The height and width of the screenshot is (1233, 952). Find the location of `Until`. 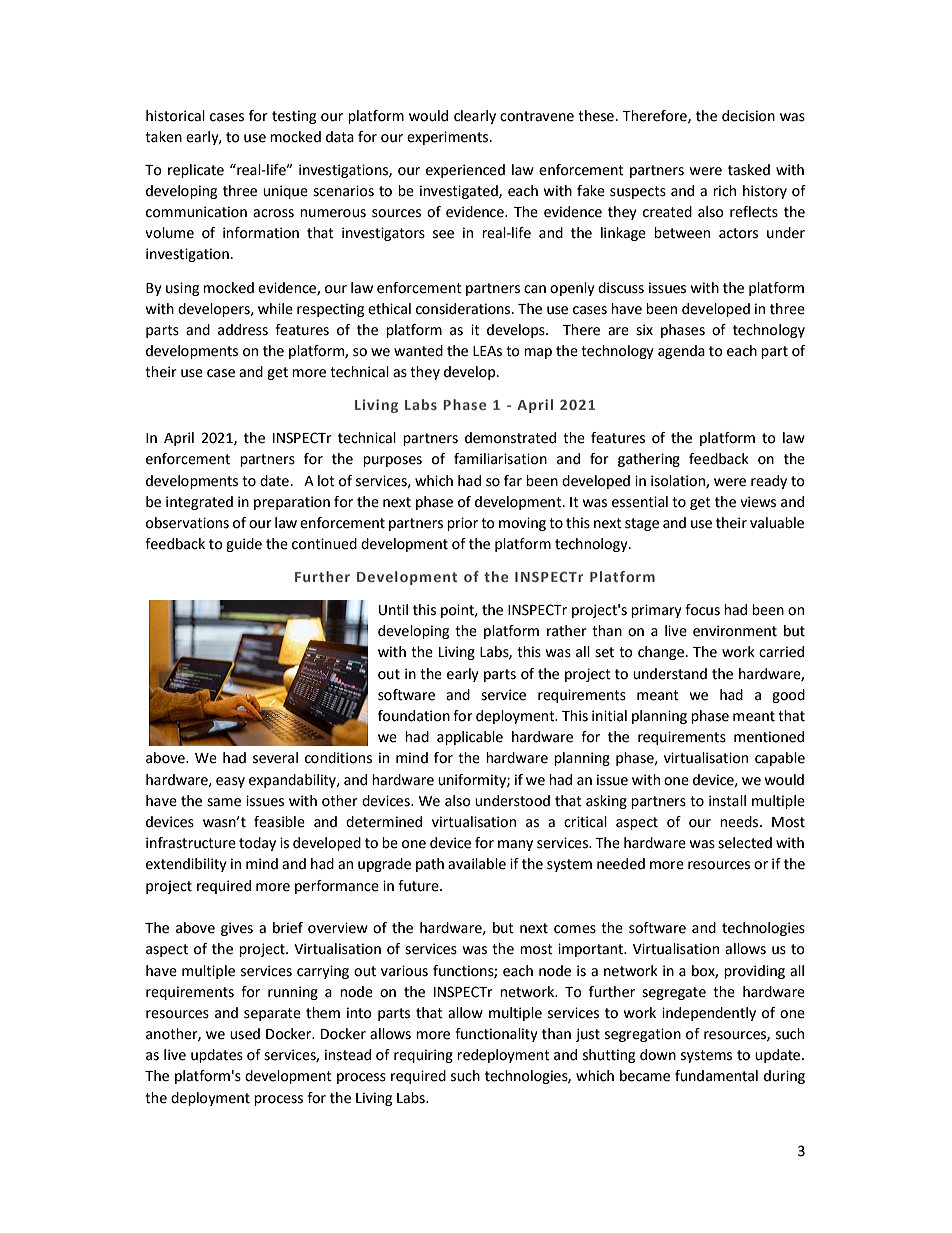

Until is located at coordinates (393, 610).
